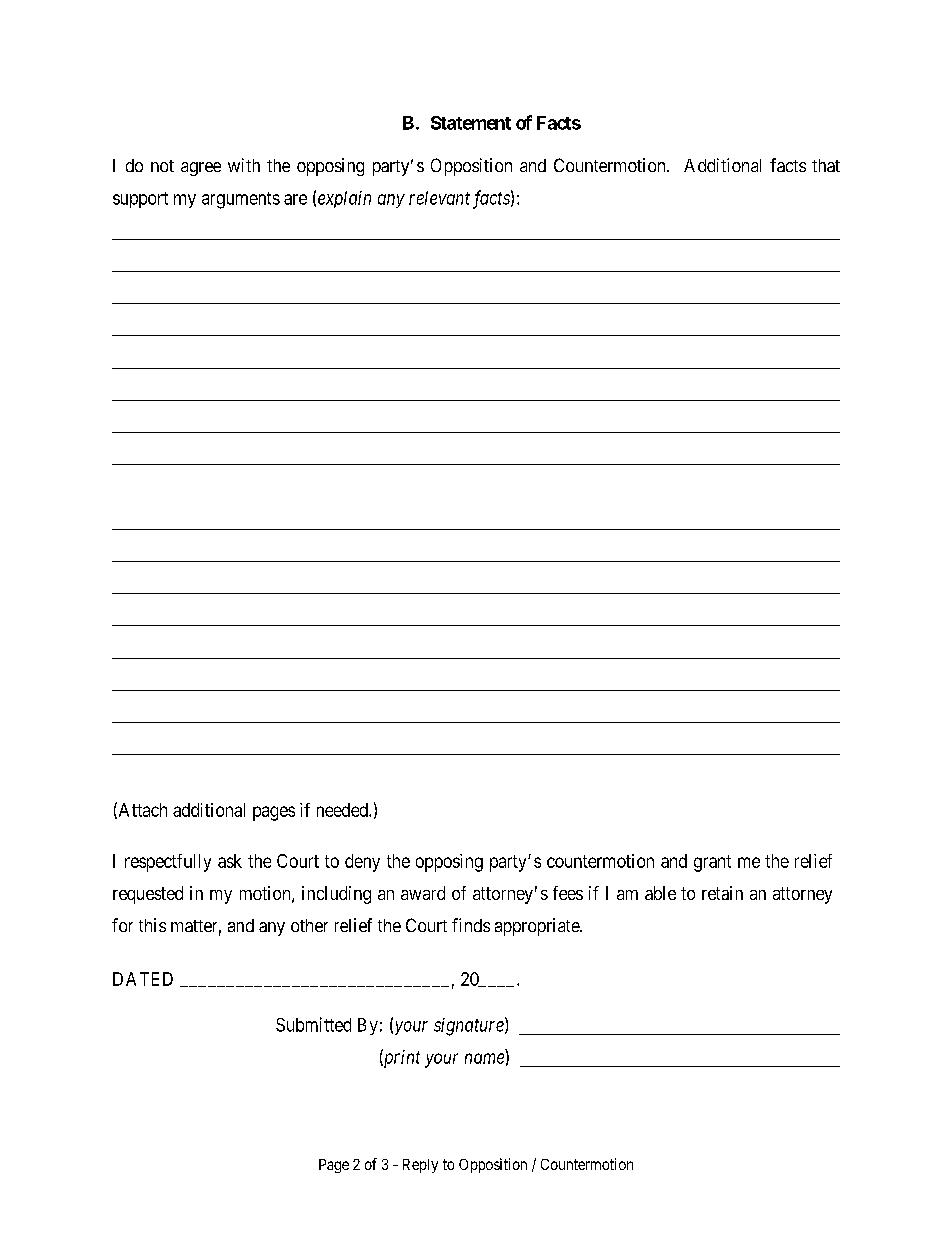  Describe the element at coordinates (201, 169) in the document. I see `agree` at that location.
